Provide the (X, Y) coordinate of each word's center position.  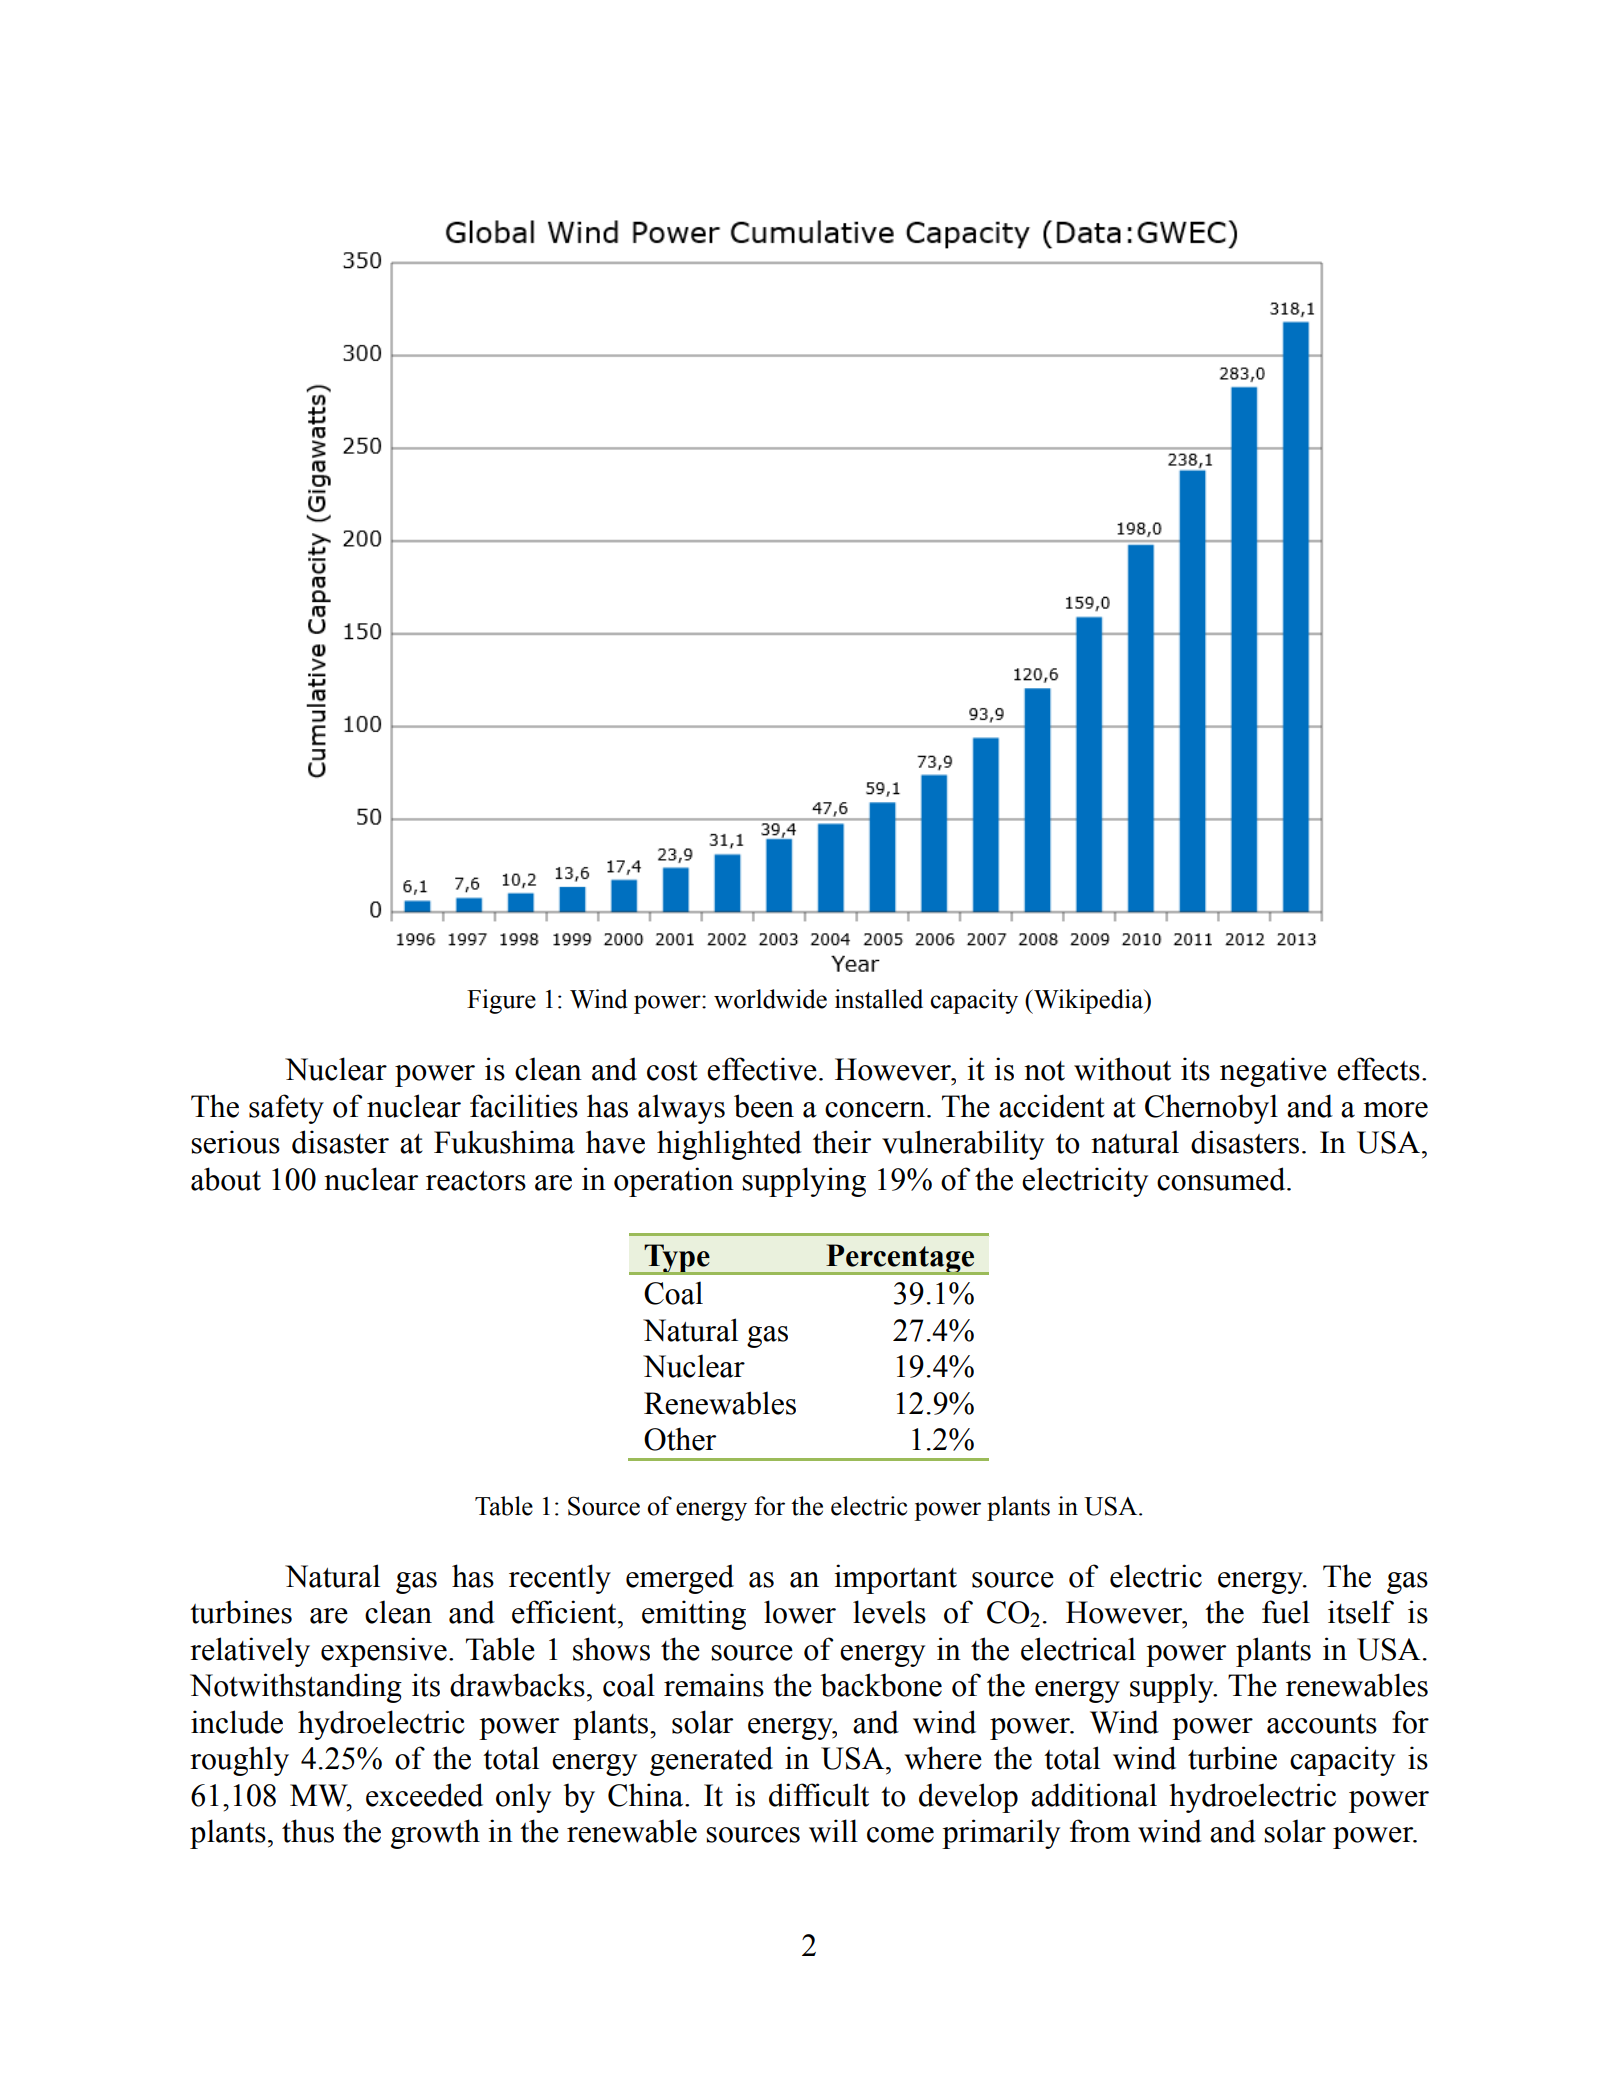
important (895, 1579)
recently (560, 1579)
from (1100, 1831)
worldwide (770, 999)
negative (1273, 1072)
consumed (1222, 1179)
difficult (819, 1795)
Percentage (900, 1259)
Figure (501, 1001)
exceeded (424, 1795)
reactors (476, 1181)
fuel (1286, 1612)
